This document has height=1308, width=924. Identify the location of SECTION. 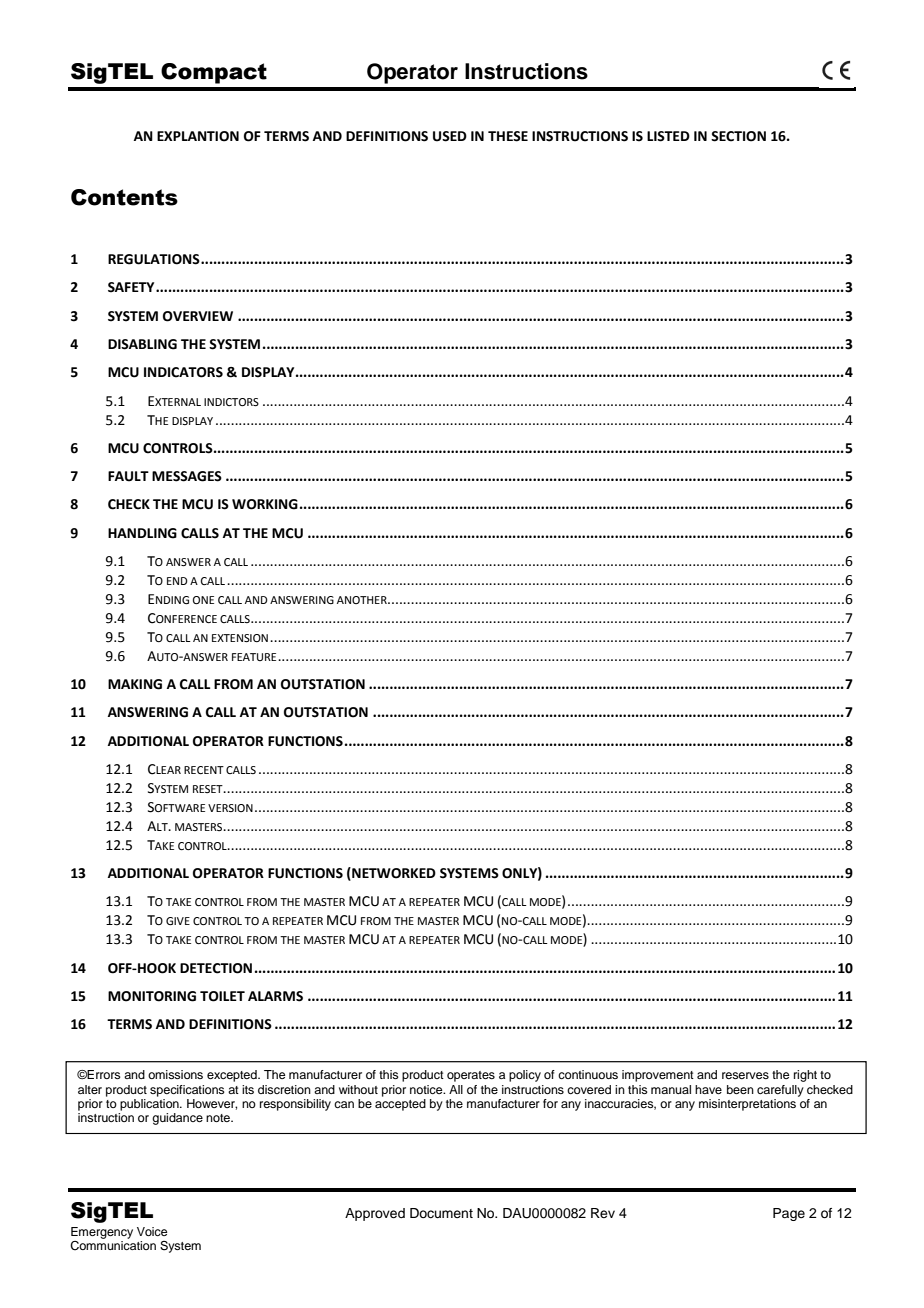
(738, 136).
